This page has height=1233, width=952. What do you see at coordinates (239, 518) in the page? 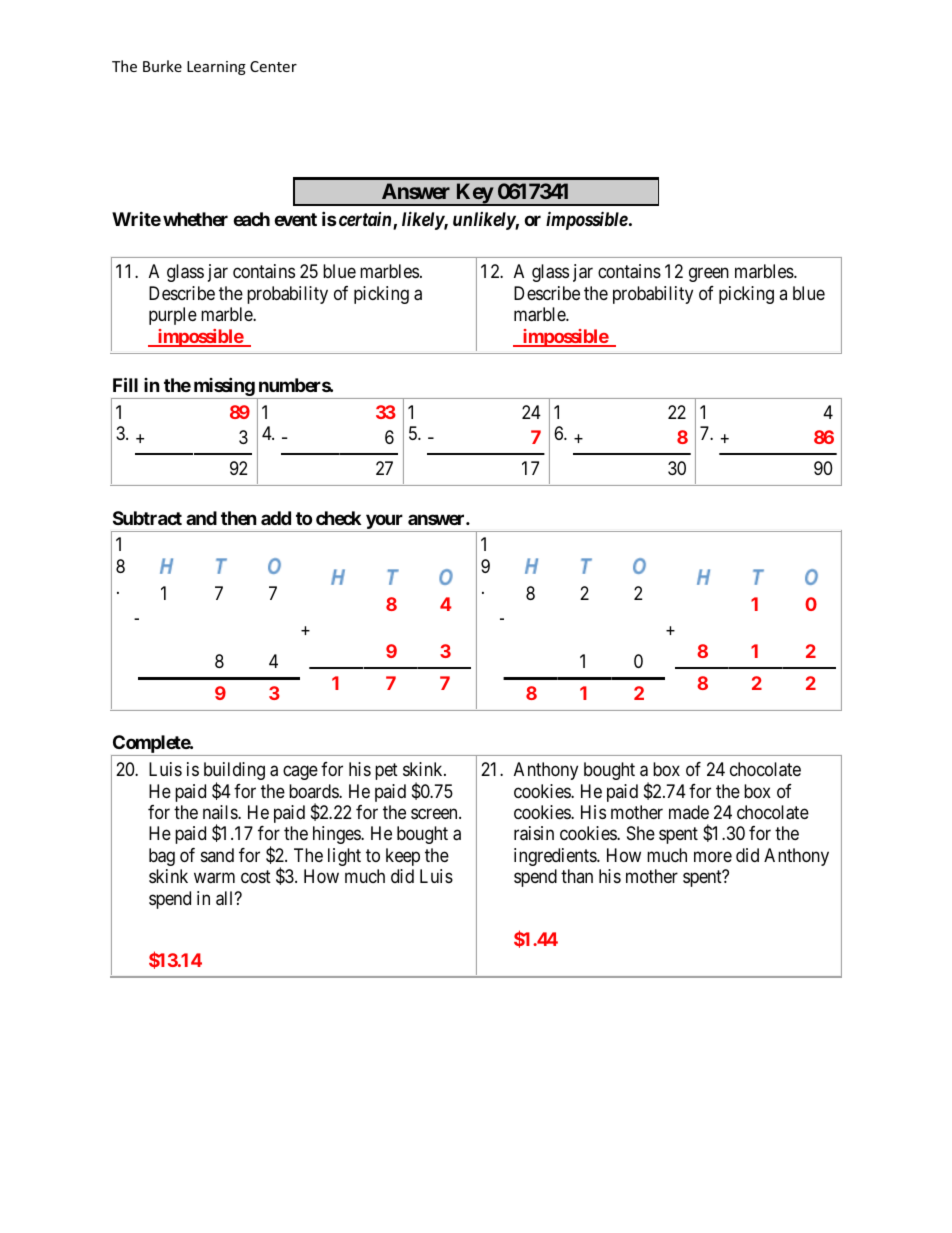
I see `then` at bounding box center [239, 518].
